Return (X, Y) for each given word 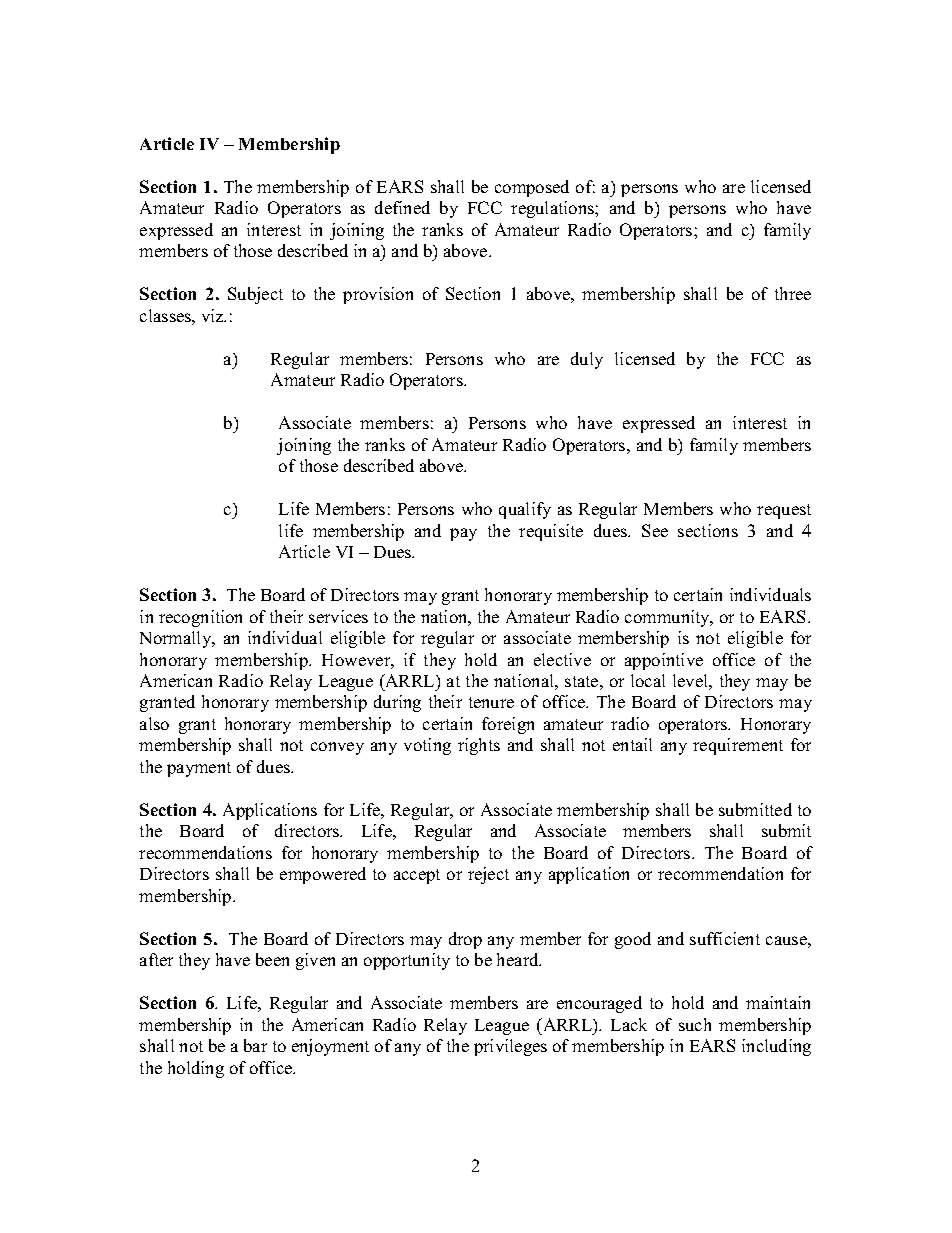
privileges (510, 1047)
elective (562, 659)
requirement (738, 746)
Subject (255, 295)
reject (488, 875)
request (784, 511)
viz (214, 315)
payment (199, 769)
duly (587, 360)
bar (255, 1045)
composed (532, 188)
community (668, 618)
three (793, 293)
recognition (200, 618)
